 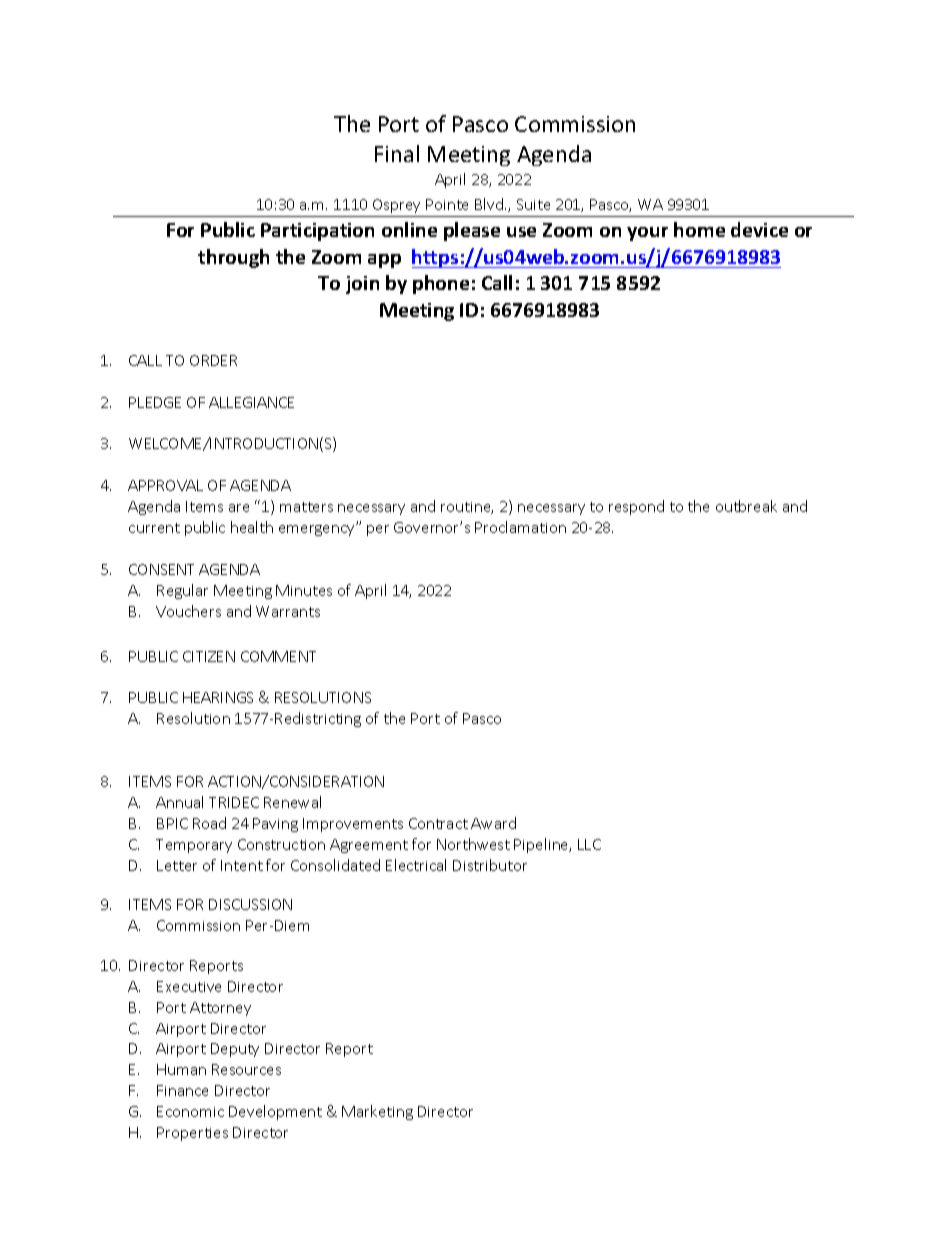 What do you see at coordinates (520, 527) in the page?
I see `Proclamation` at bounding box center [520, 527].
